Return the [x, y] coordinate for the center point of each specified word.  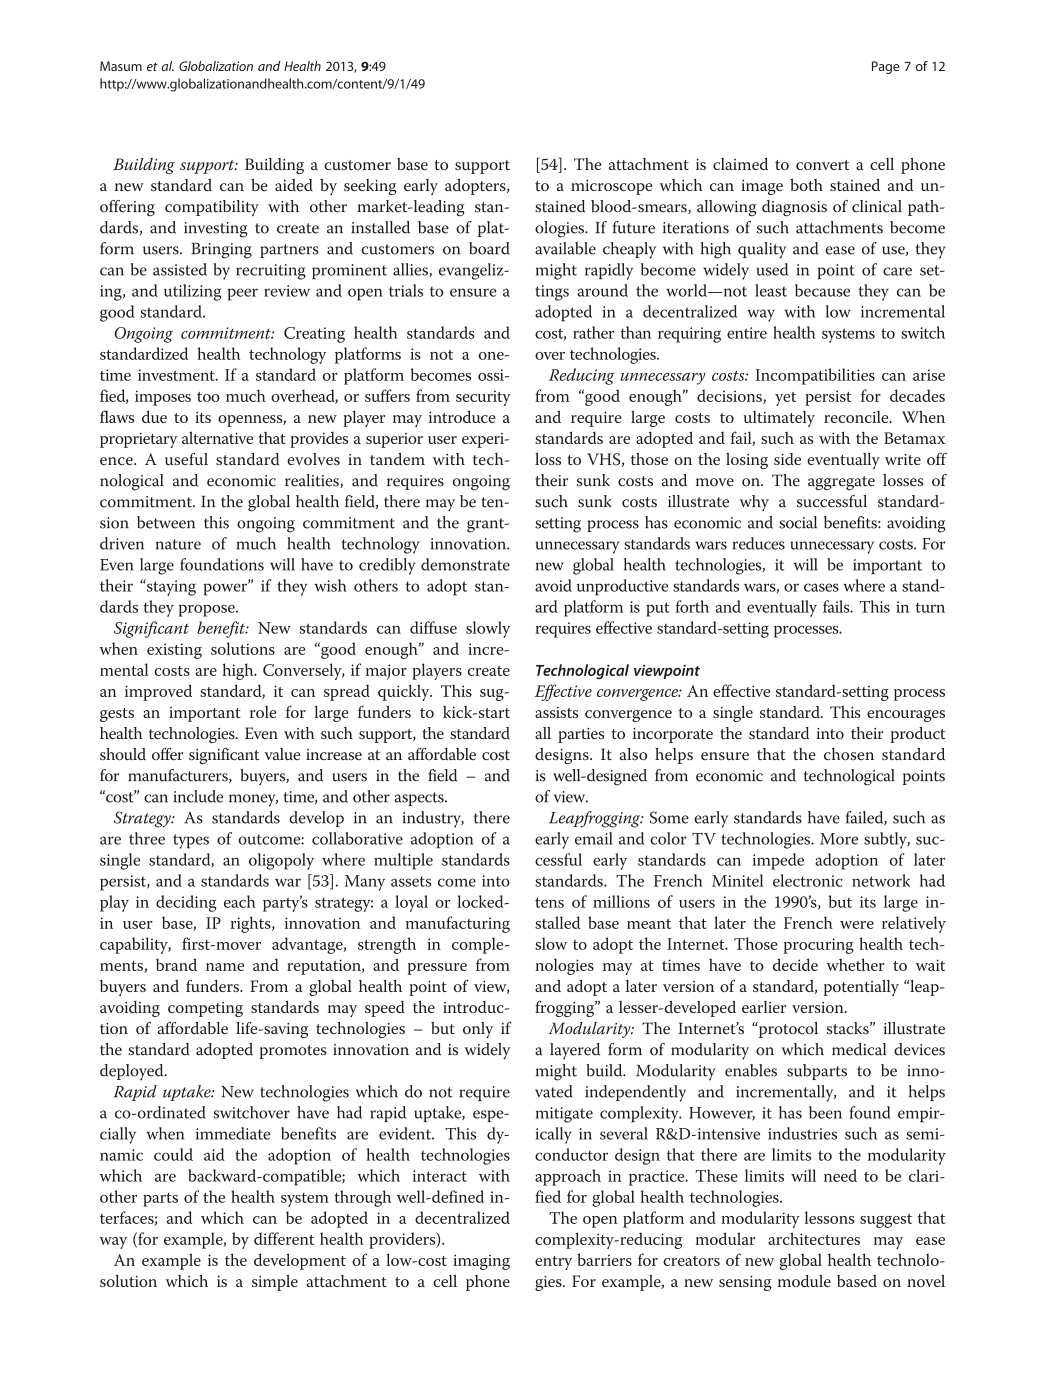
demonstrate [465, 564]
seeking [370, 187]
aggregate [841, 483]
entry [553, 1263]
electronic [808, 880]
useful [186, 459]
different [284, 1238]
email [594, 838]
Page [886, 67]
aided [294, 185]
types [191, 841]
